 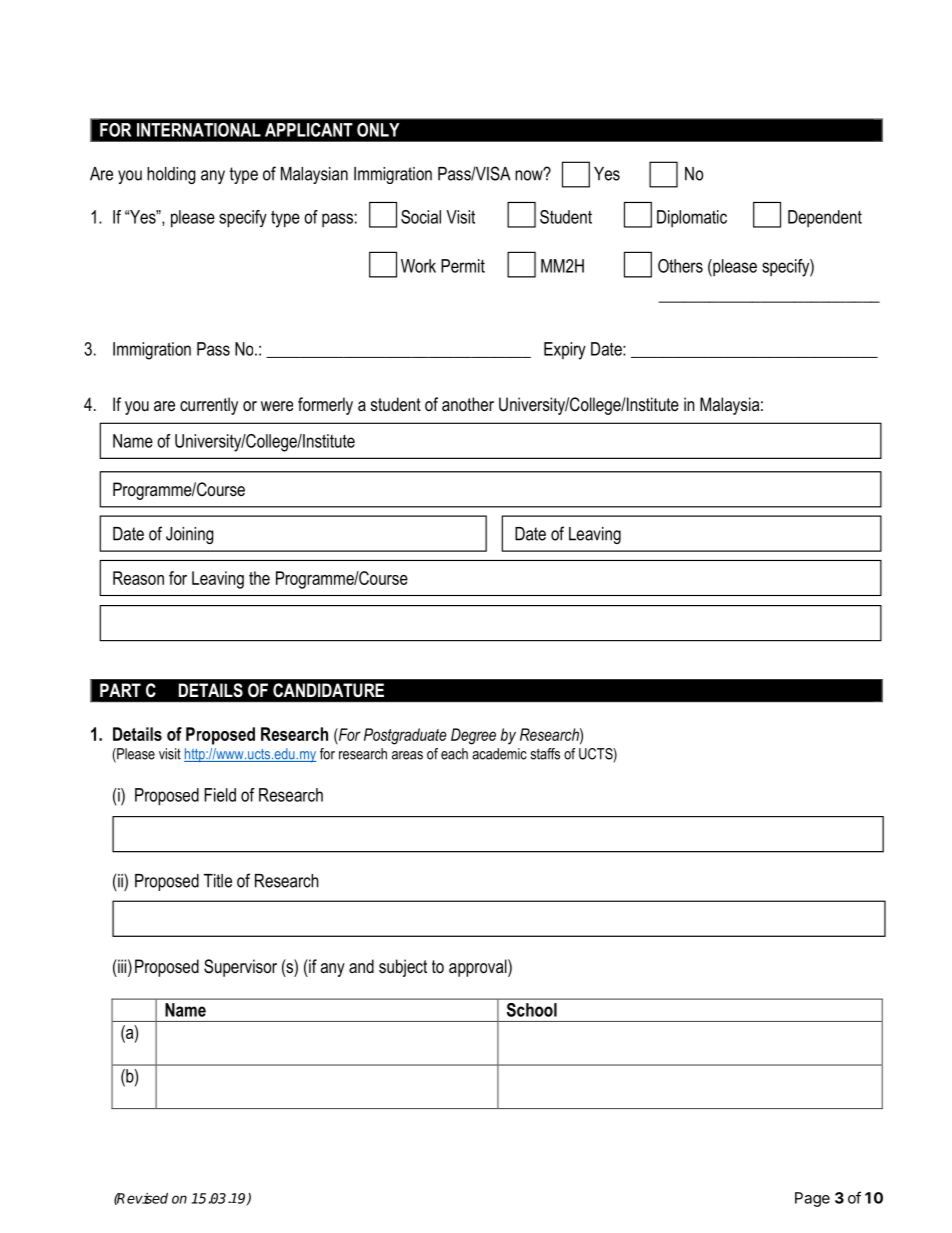 What do you see at coordinates (220, 795) in the page?
I see `Field` at bounding box center [220, 795].
